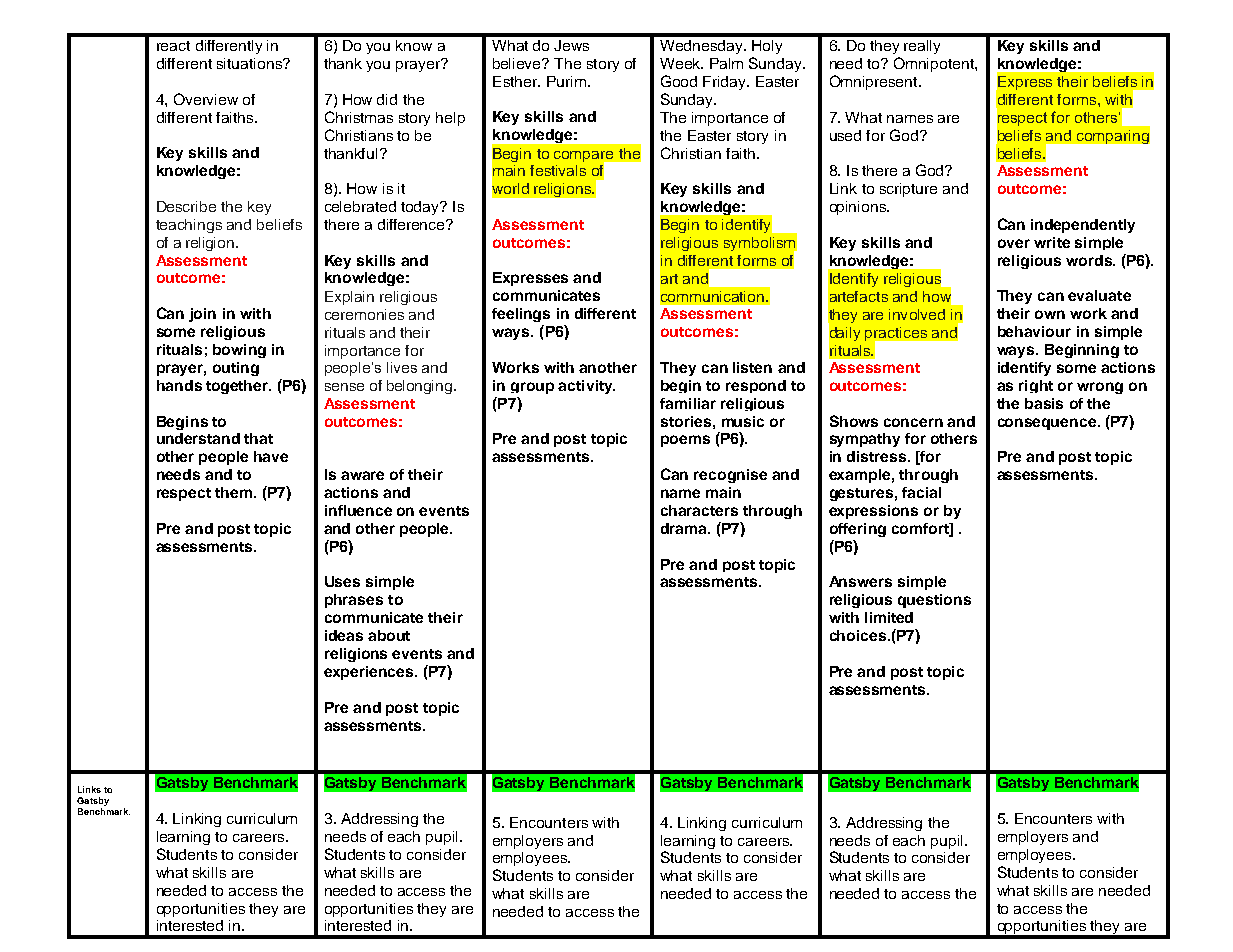 The width and height of the image is (1233, 952). Describe the element at coordinates (681, 63) in the image. I see `Week` at that location.
